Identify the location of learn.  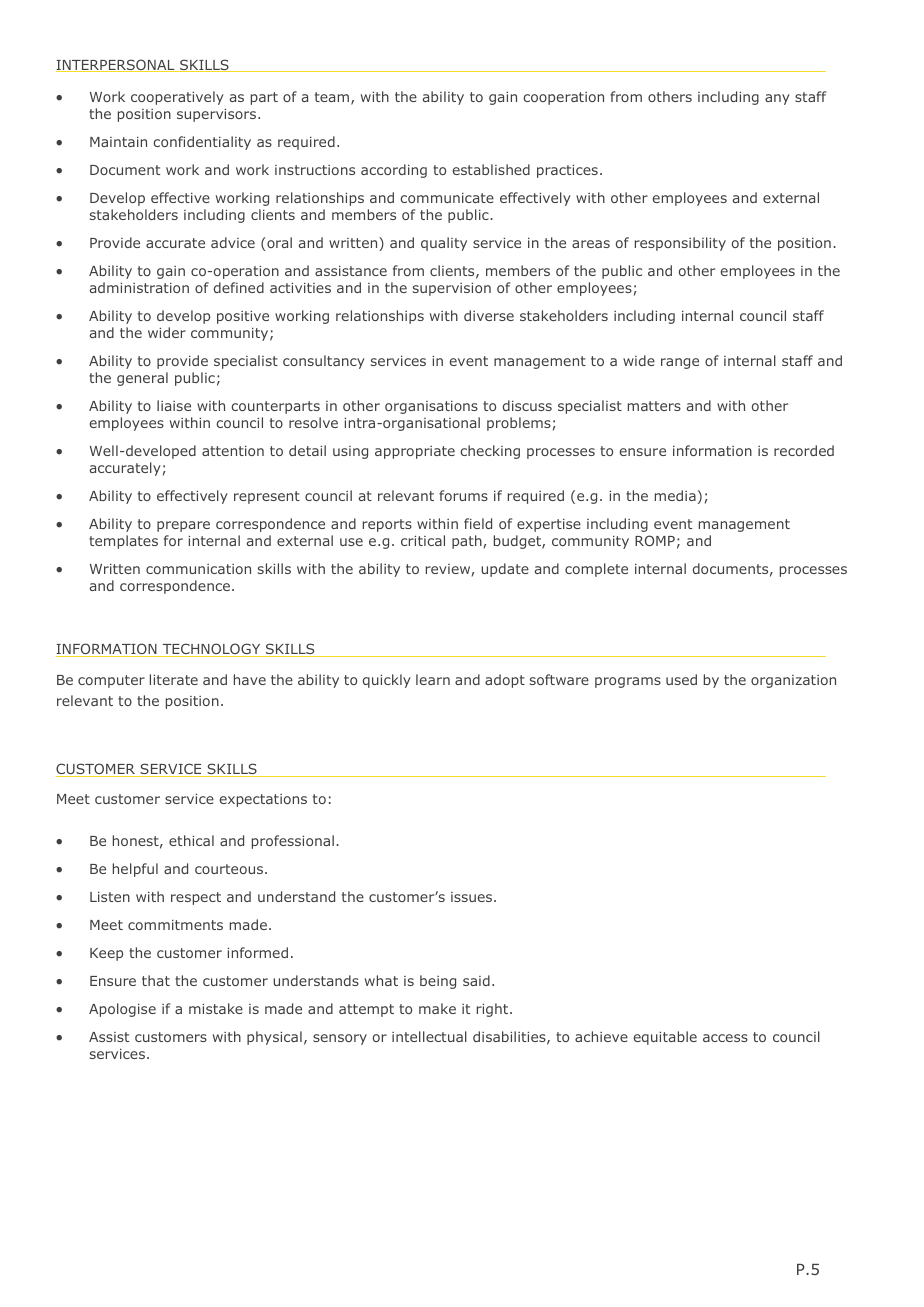
(433, 679).
